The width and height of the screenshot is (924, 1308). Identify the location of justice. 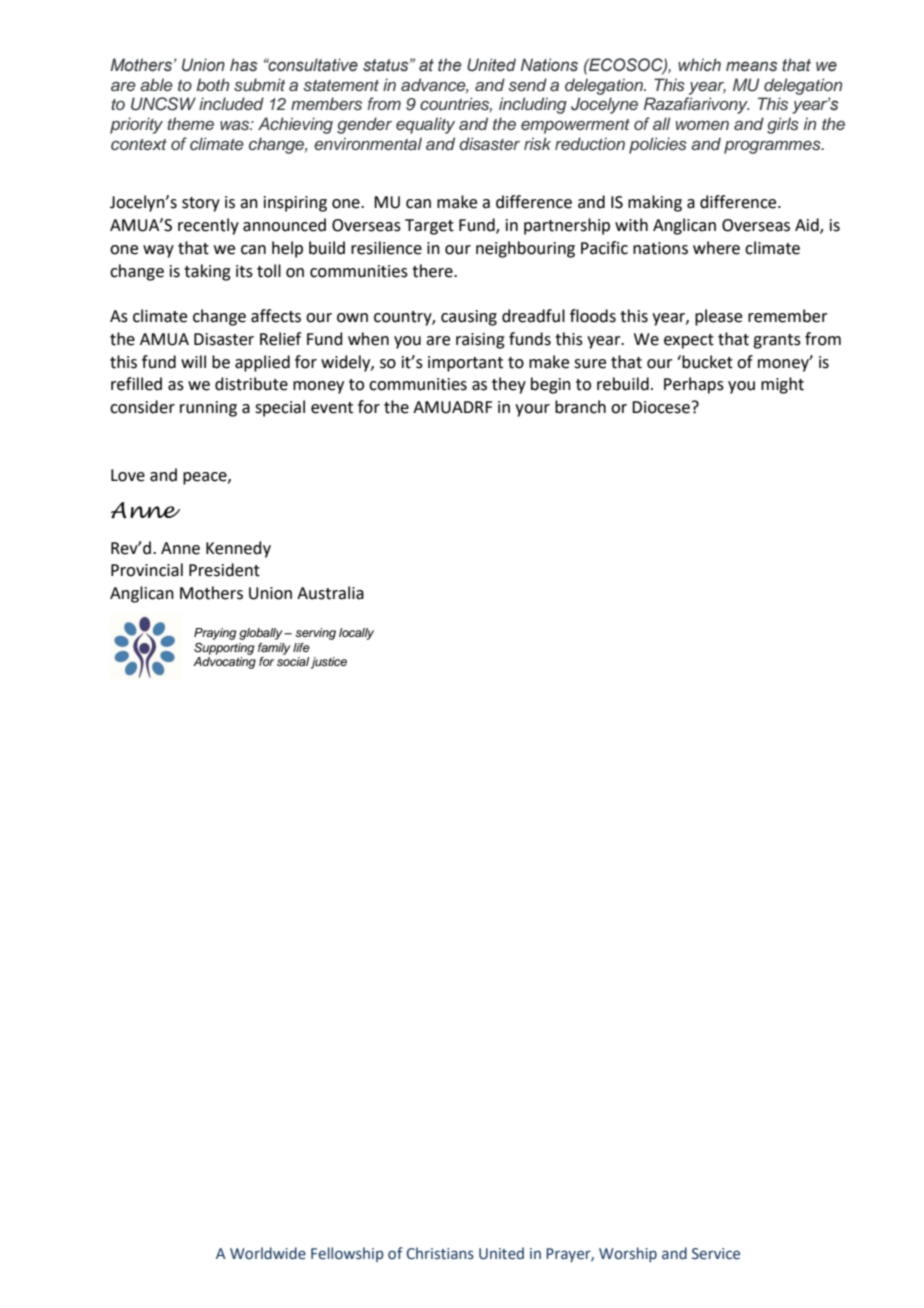
(329, 663).
